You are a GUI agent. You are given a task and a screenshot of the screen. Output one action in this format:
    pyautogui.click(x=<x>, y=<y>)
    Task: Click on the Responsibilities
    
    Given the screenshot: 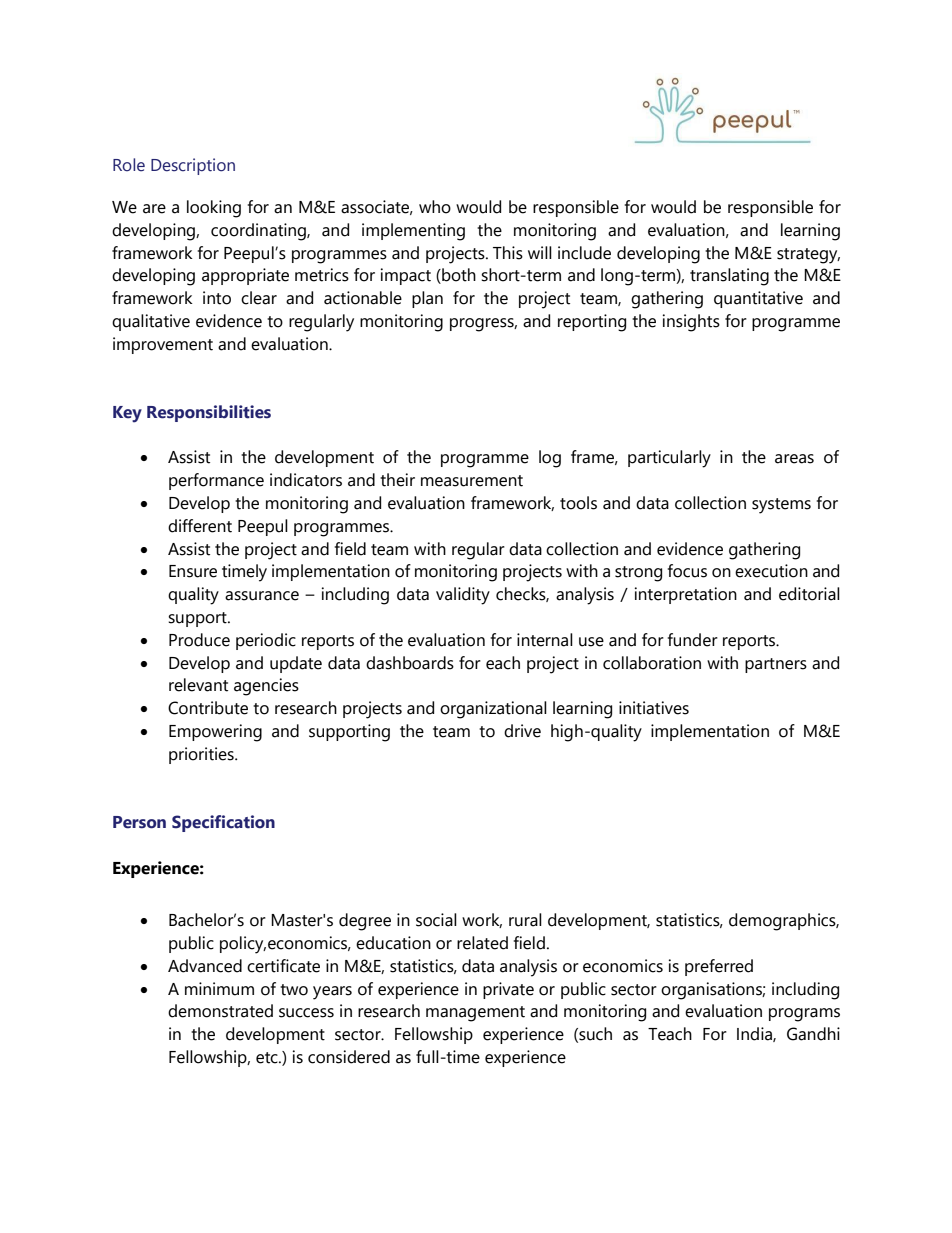 What is the action you would take?
    pyautogui.click(x=209, y=413)
